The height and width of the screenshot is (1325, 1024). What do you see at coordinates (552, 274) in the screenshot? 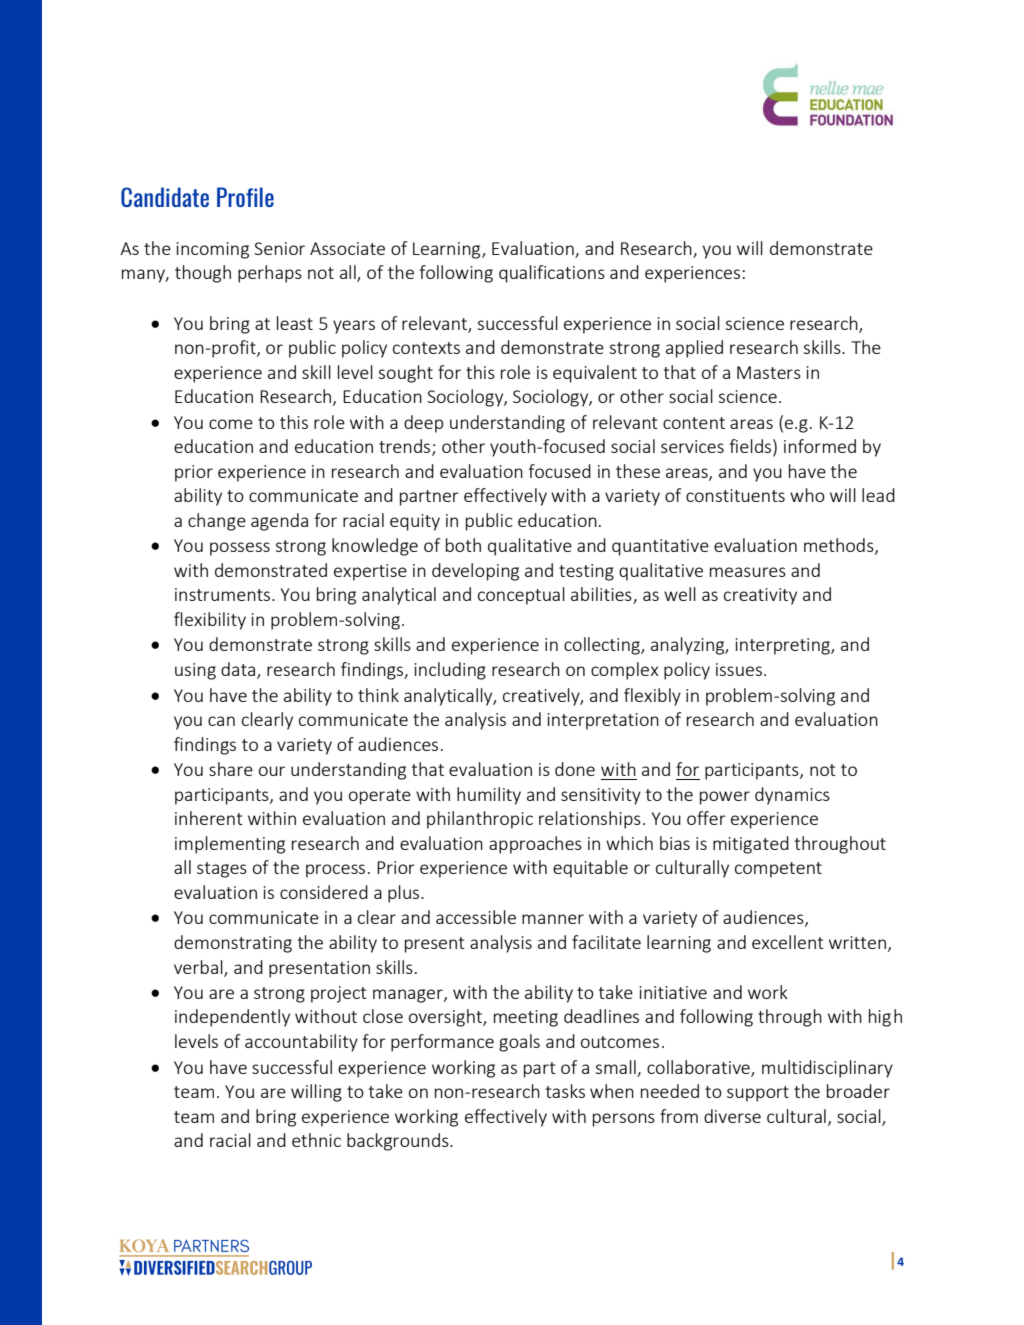
I see `qualifications` at bounding box center [552, 274].
